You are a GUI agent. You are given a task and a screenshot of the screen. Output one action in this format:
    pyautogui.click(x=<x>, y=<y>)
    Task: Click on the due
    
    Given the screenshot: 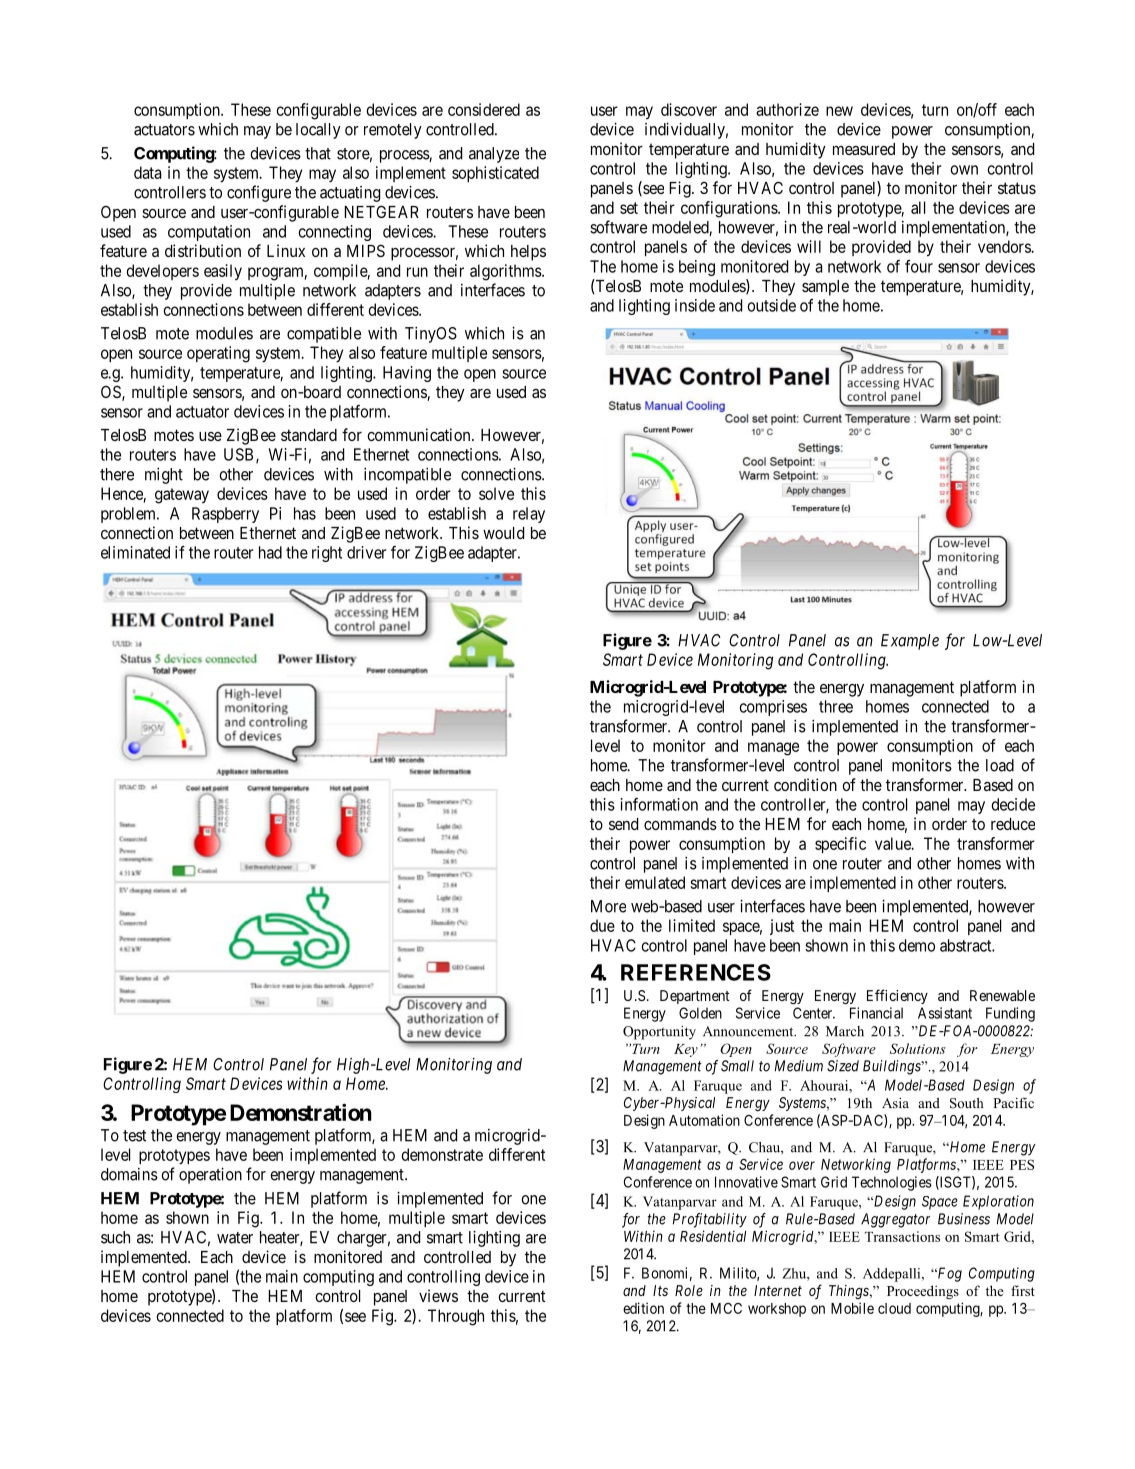 What is the action you would take?
    pyautogui.click(x=602, y=925)
